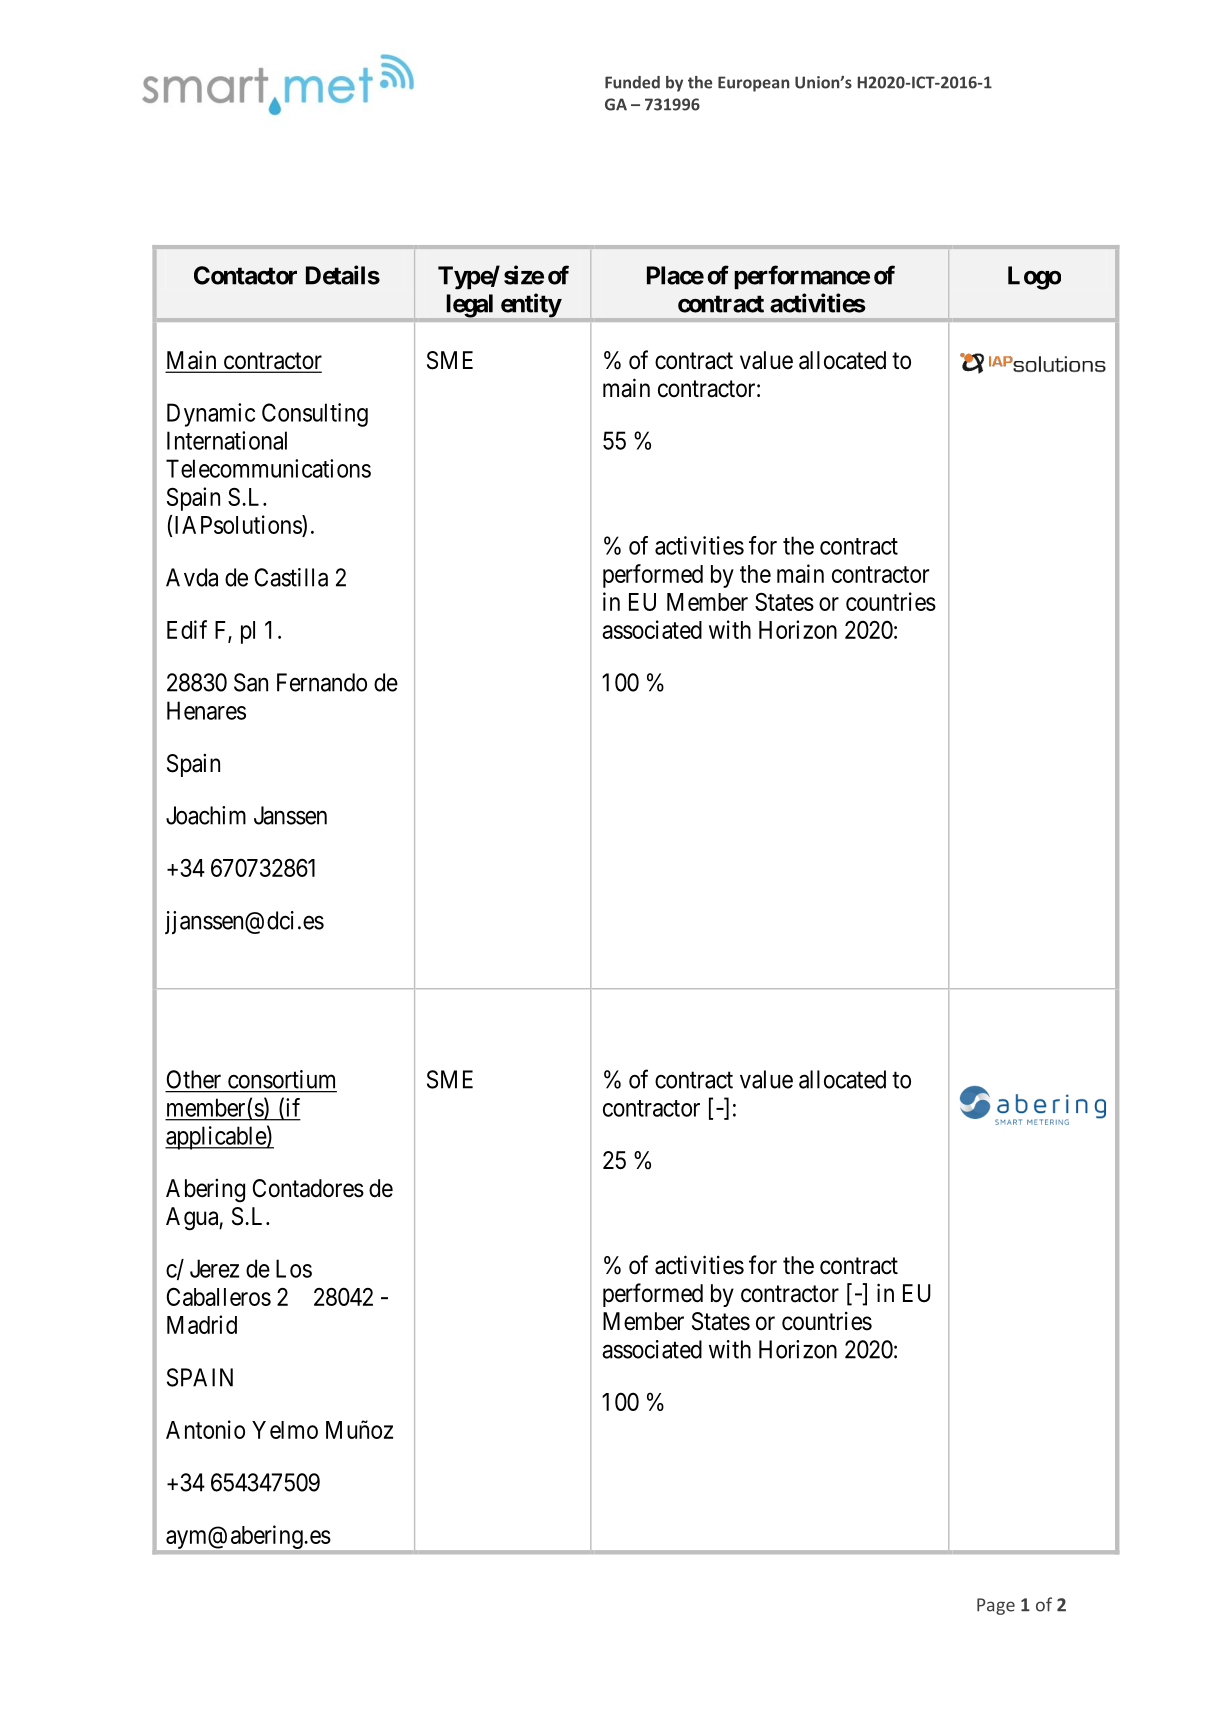 This image has height=1713, width=1211. Describe the element at coordinates (206, 815) in the image. I see `Joachim` at that location.
